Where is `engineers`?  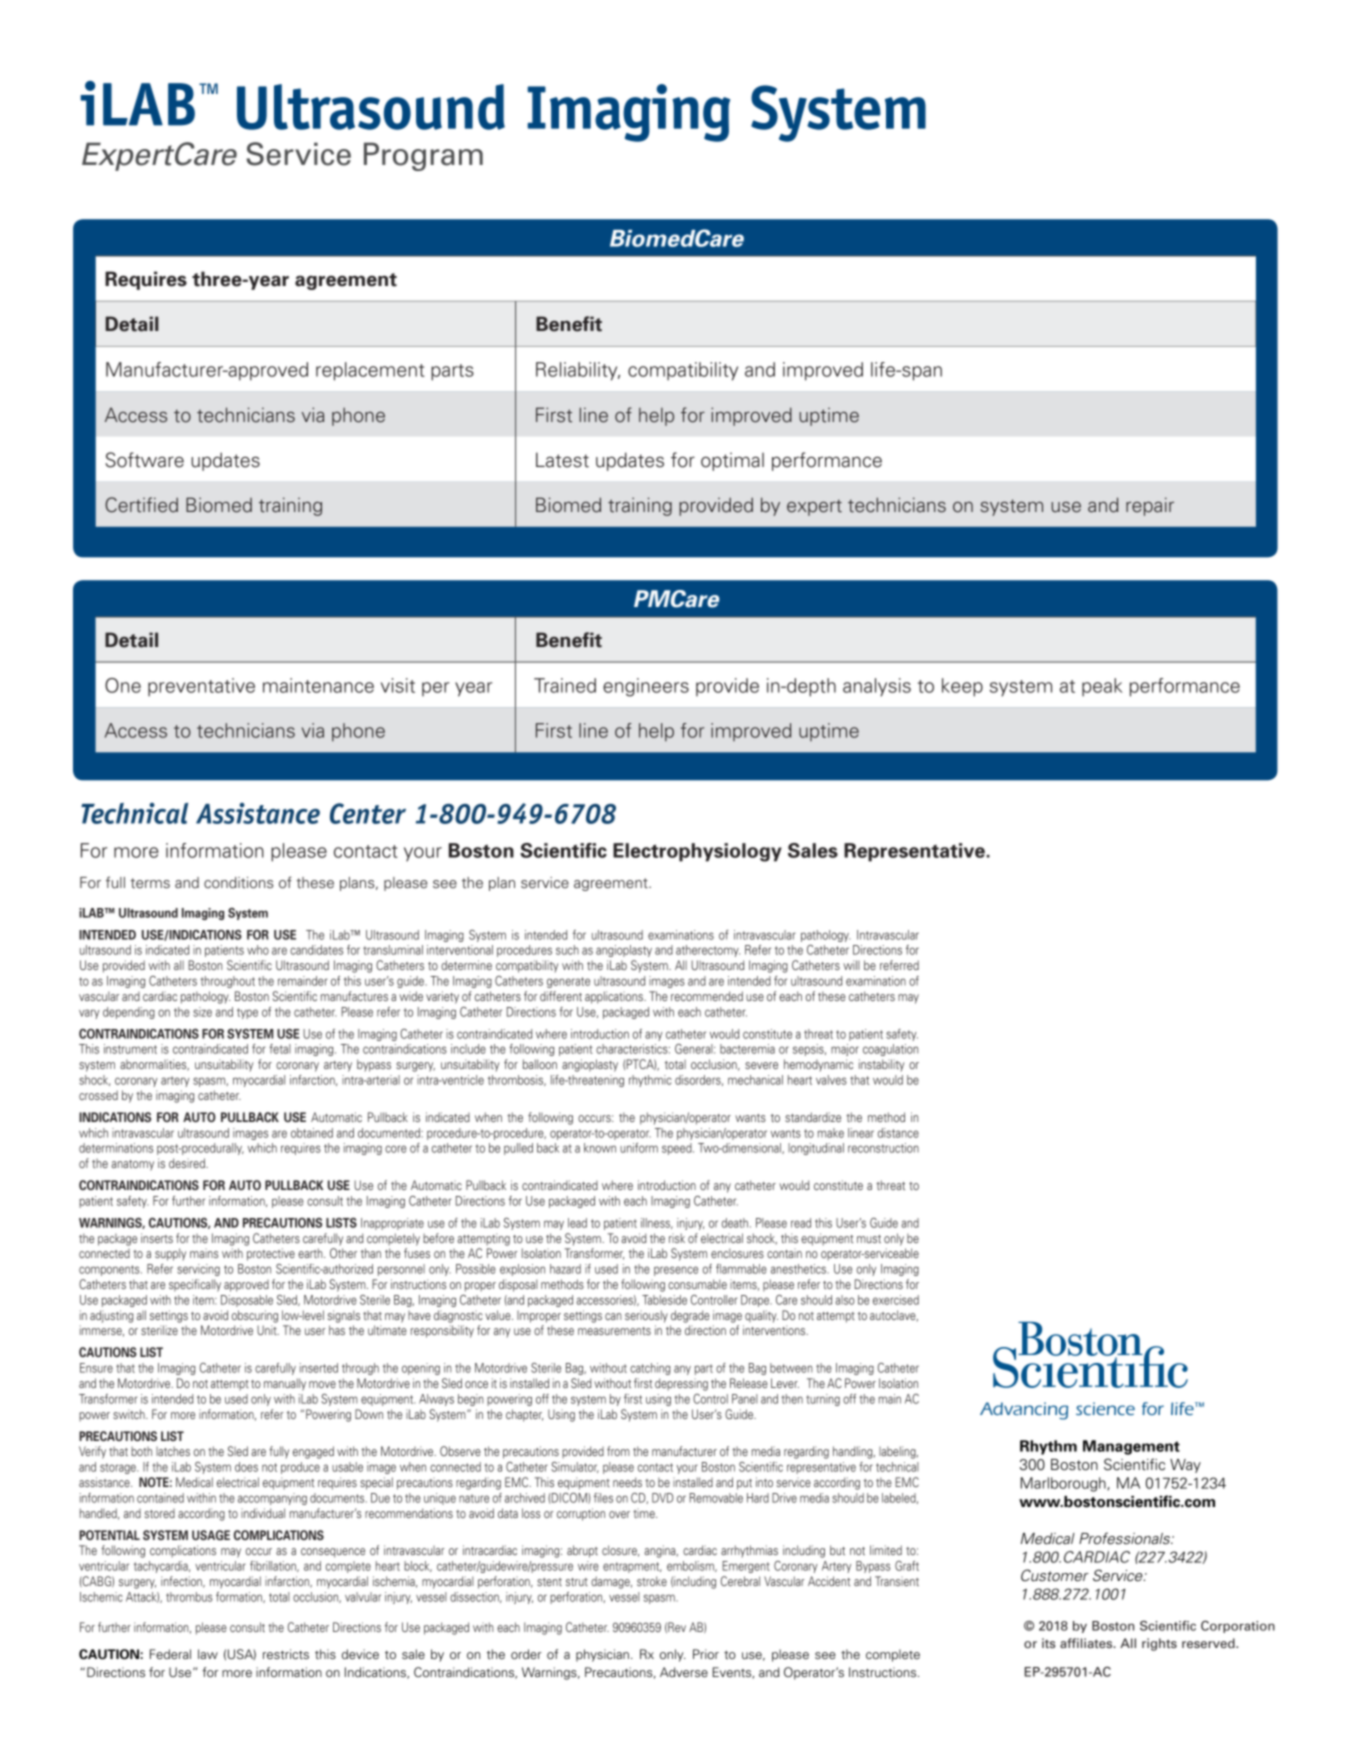
engineers is located at coordinates (646, 687).
